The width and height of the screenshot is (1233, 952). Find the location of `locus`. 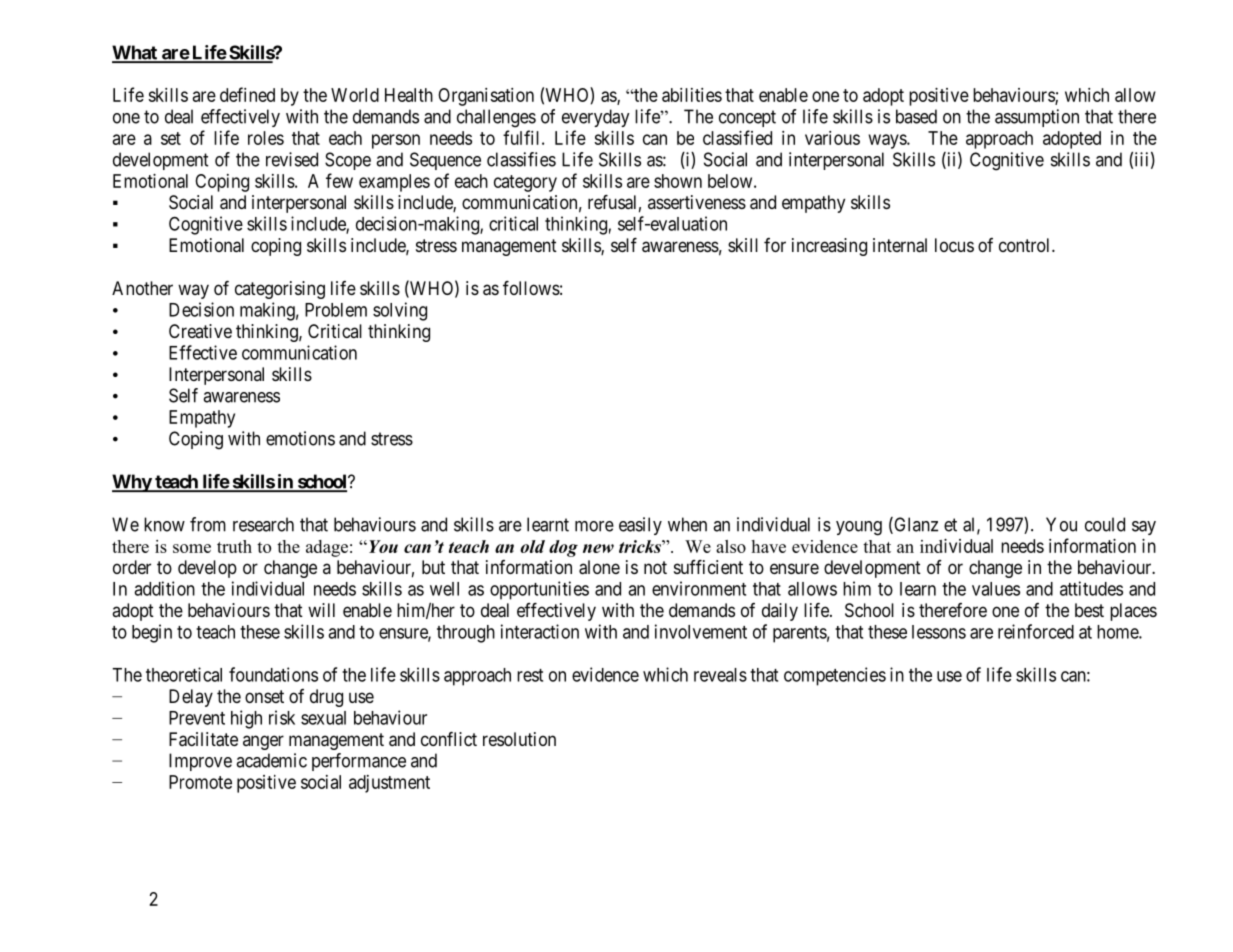

locus is located at coordinates (954, 245).
